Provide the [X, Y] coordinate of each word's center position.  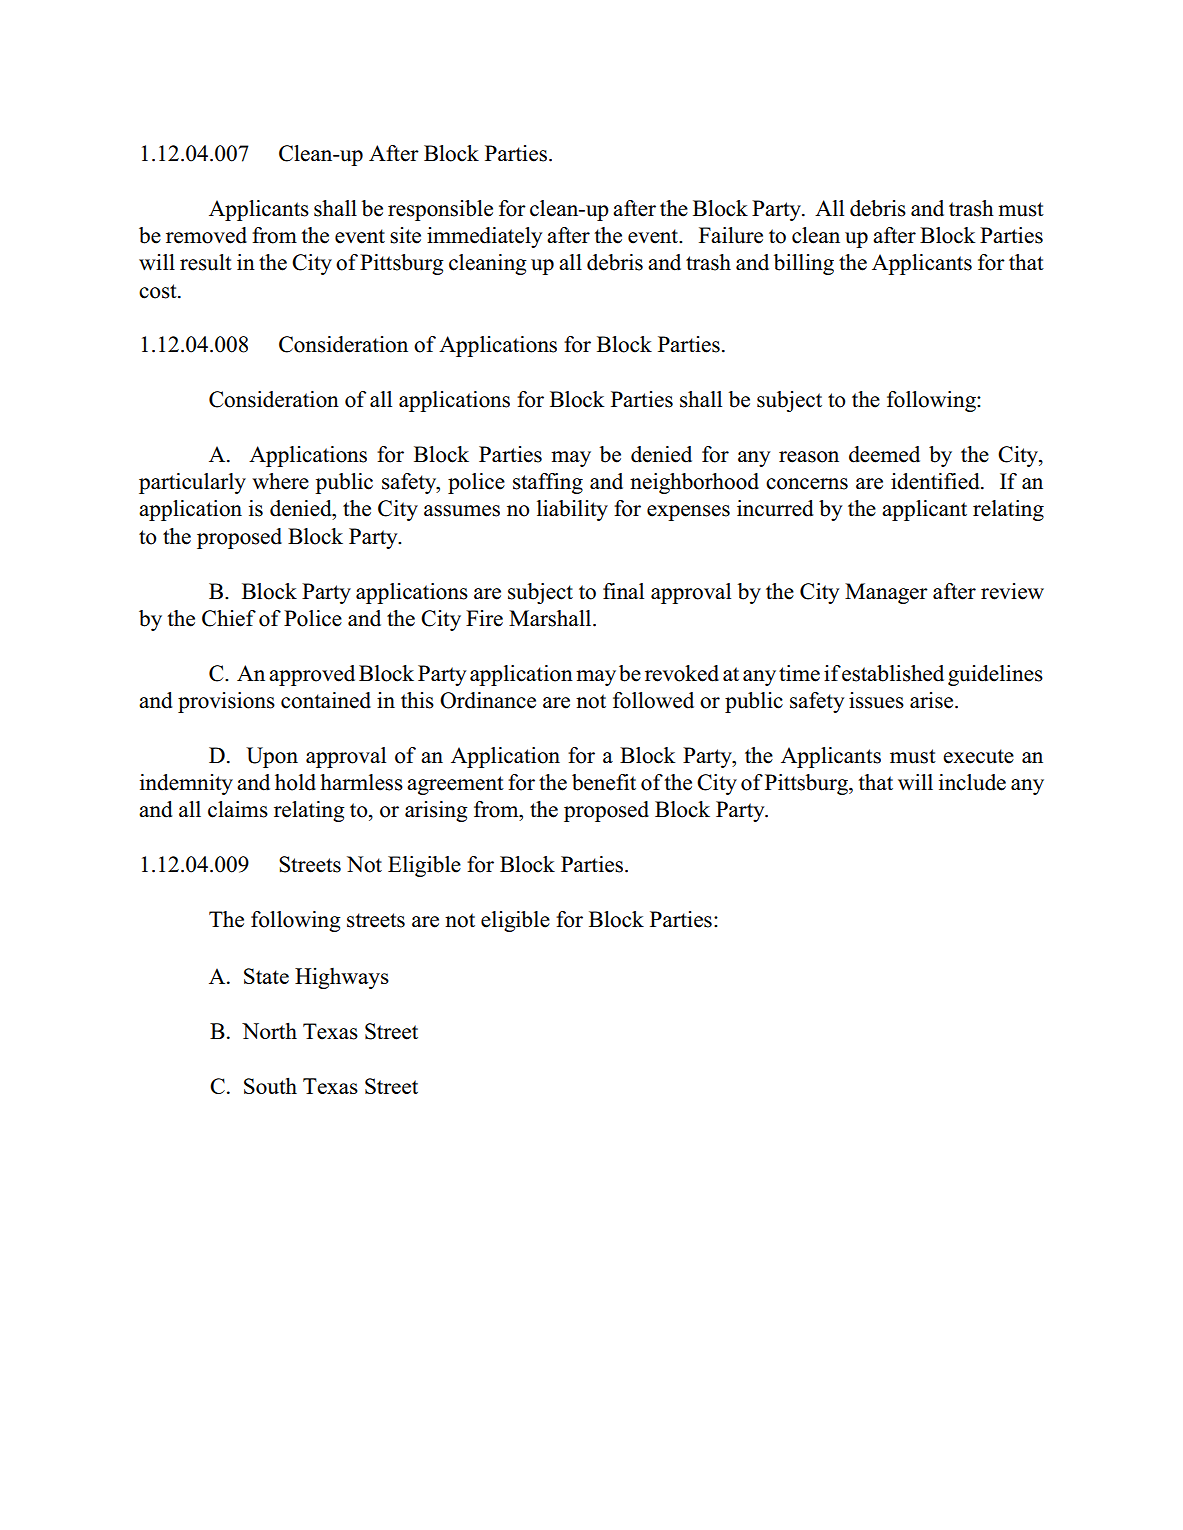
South [270, 1085]
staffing [548, 483]
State [266, 976]
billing [804, 264]
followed [653, 700]
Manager [886, 593]
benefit [604, 782]
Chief [229, 618]
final [623, 591]
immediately [484, 237]
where [280, 481]
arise [933, 700]
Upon [272, 757]
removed [206, 235]
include [972, 782]
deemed [884, 454]
